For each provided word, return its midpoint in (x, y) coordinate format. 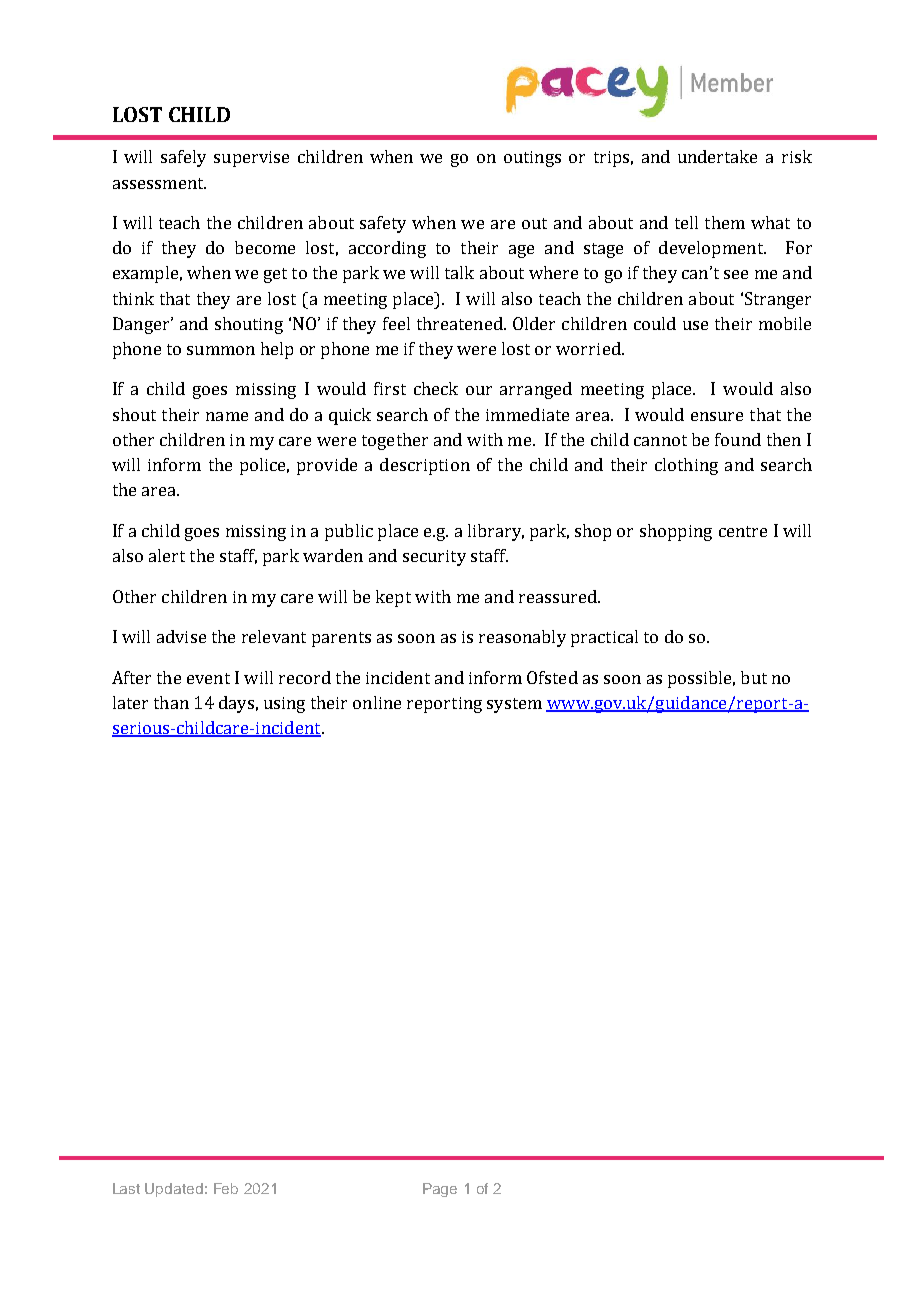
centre (743, 531)
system (514, 705)
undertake (717, 156)
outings (532, 159)
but (754, 677)
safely (183, 158)
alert (167, 555)
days (236, 704)
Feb (226, 1188)
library (496, 532)
